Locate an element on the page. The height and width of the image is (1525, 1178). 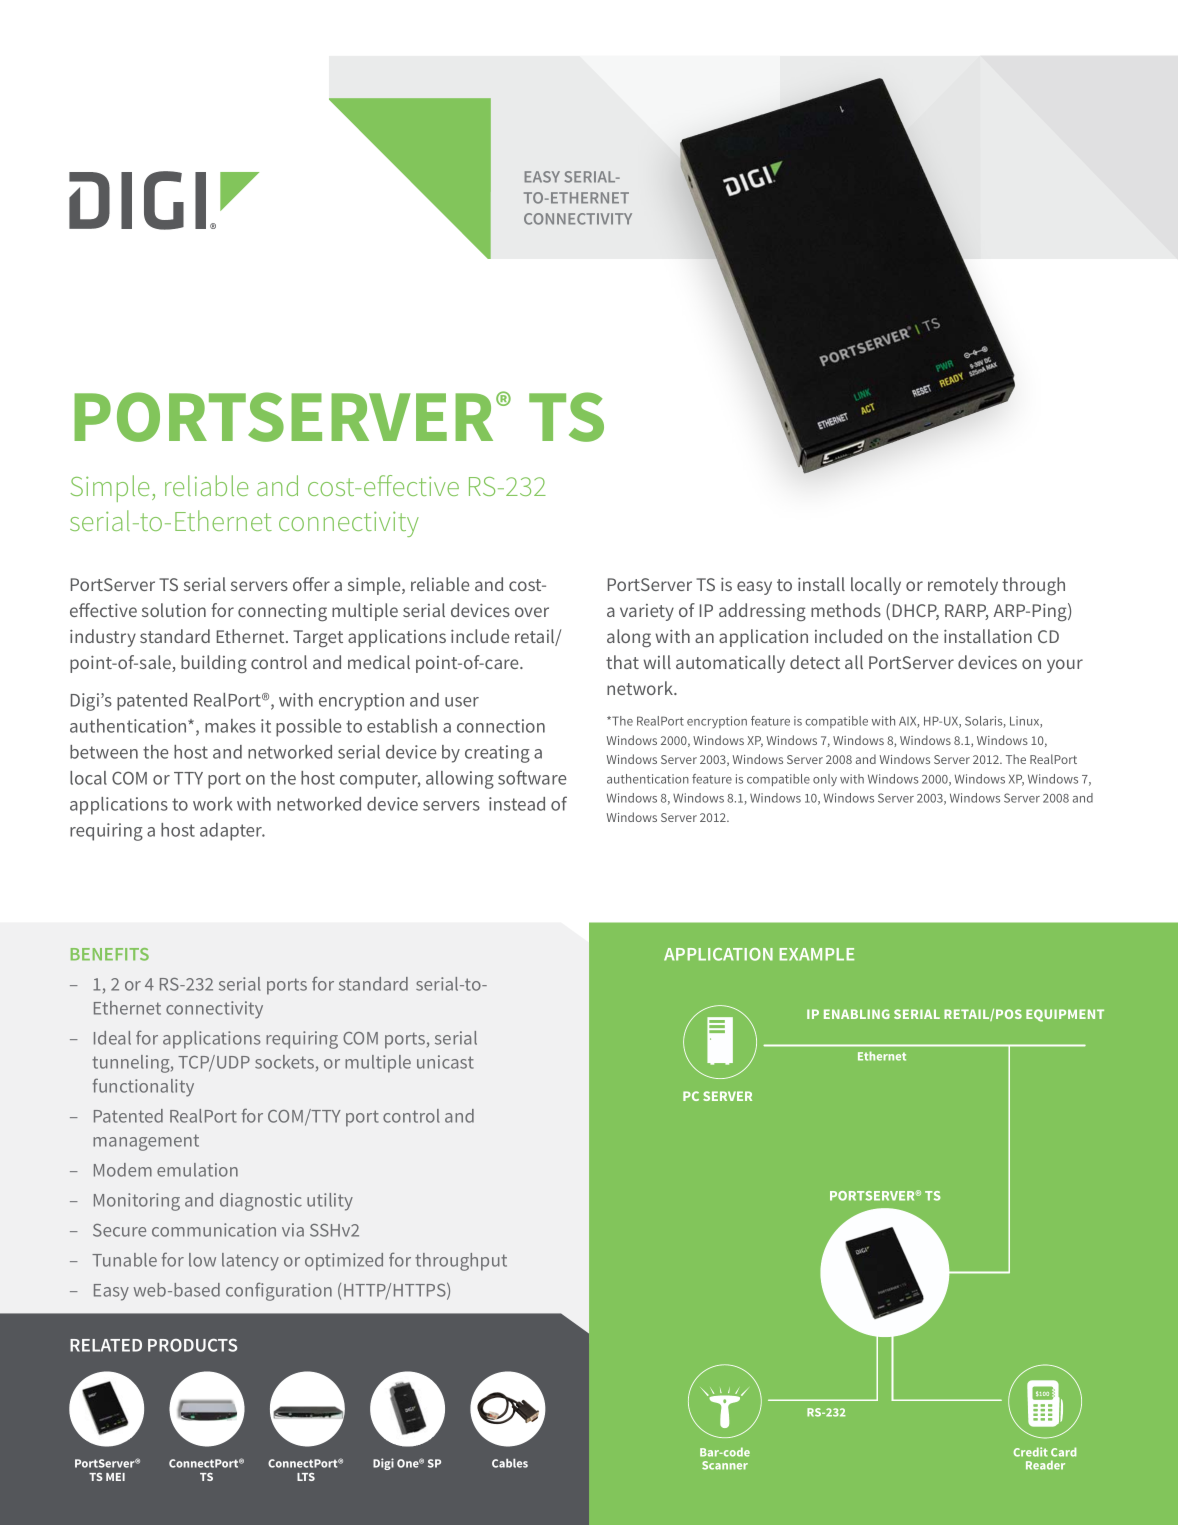
over is located at coordinates (532, 612).
